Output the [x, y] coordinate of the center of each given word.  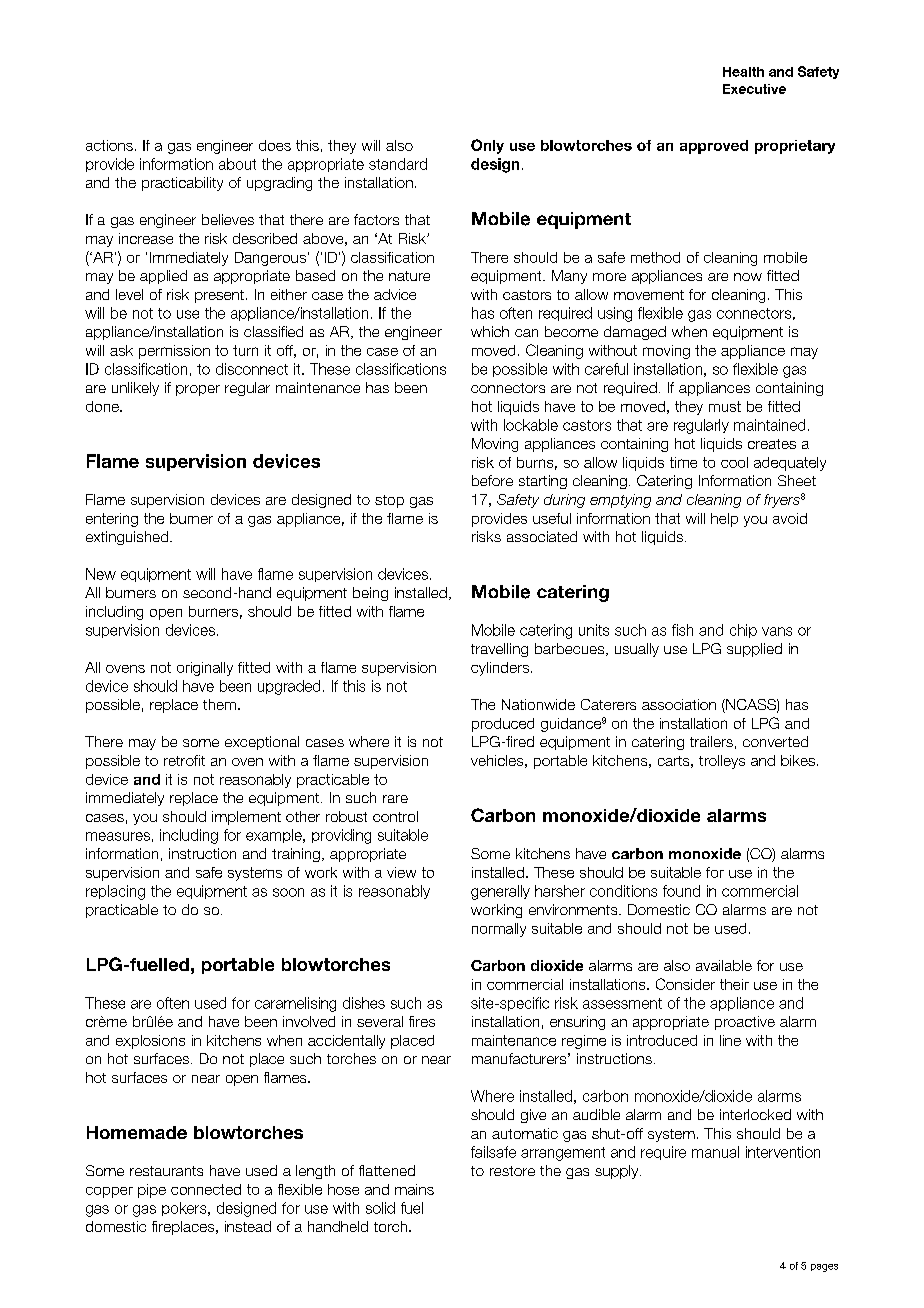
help [724, 520]
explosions [150, 1042]
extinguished [128, 538]
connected [206, 1189]
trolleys [722, 762]
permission [174, 352]
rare [395, 799]
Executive [754, 89]
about [237, 164]
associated [542, 536]
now [748, 277]
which [490, 331]
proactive [745, 1023]
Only [487, 146]
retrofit [184, 760]
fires [422, 1021]
